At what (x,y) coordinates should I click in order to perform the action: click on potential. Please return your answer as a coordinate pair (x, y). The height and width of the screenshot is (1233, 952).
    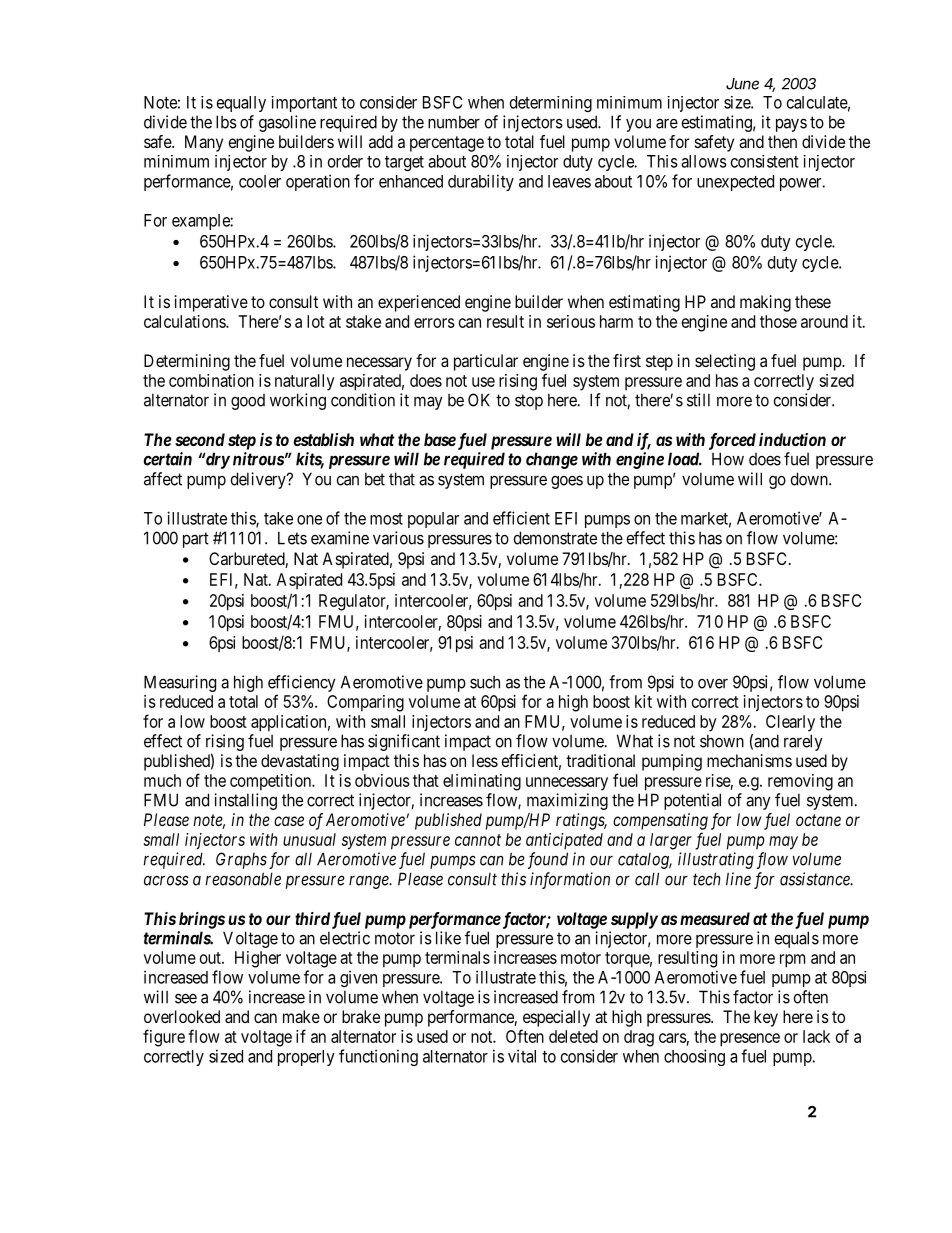
    Looking at the image, I should click on (692, 801).
